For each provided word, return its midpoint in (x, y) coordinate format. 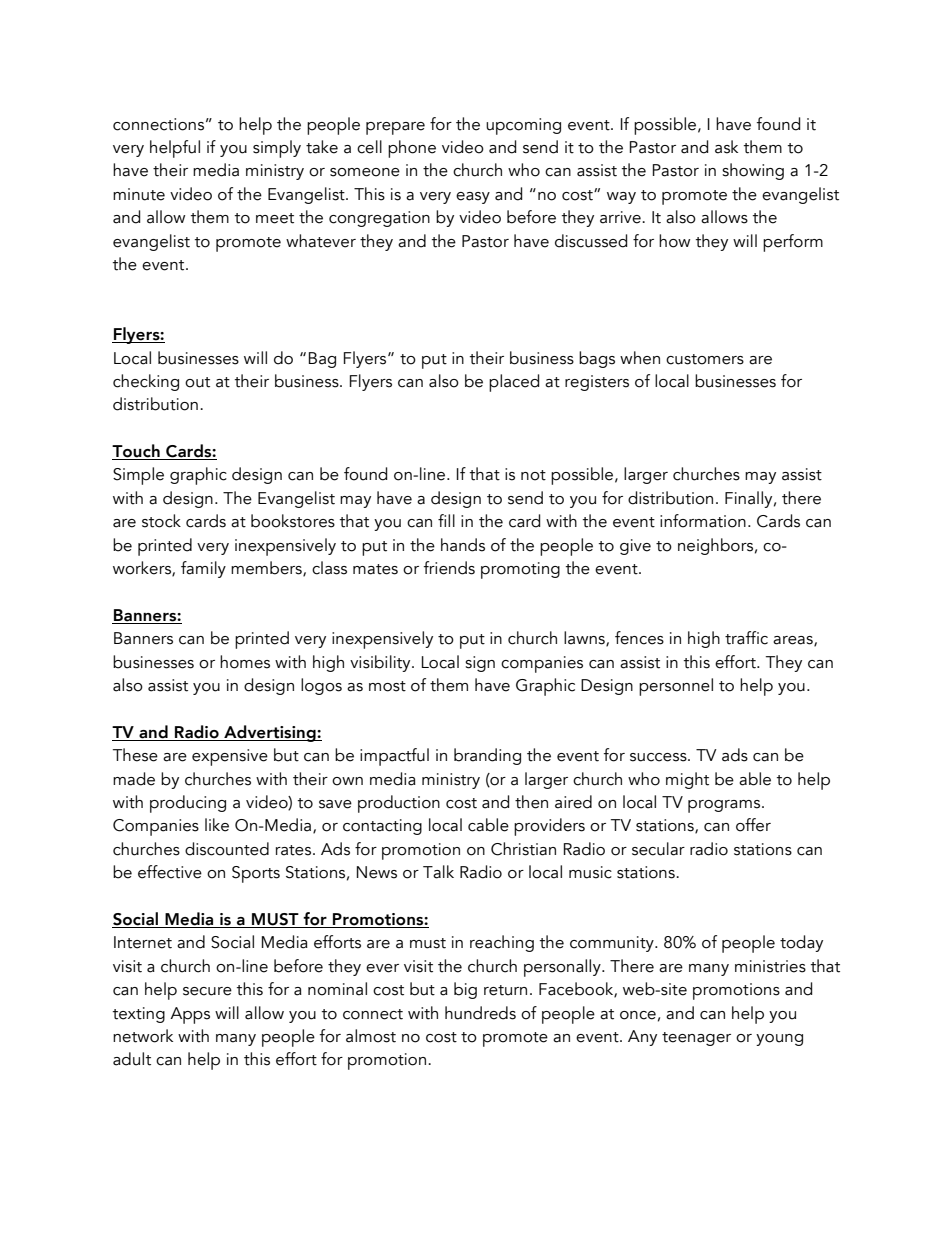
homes (245, 662)
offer (753, 825)
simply (277, 149)
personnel (676, 687)
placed (514, 383)
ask (726, 147)
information (703, 521)
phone (412, 149)
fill (446, 520)
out (197, 382)
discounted (227, 849)
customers (705, 359)
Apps (190, 1015)
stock (161, 521)
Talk (438, 872)
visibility (381, 663)
